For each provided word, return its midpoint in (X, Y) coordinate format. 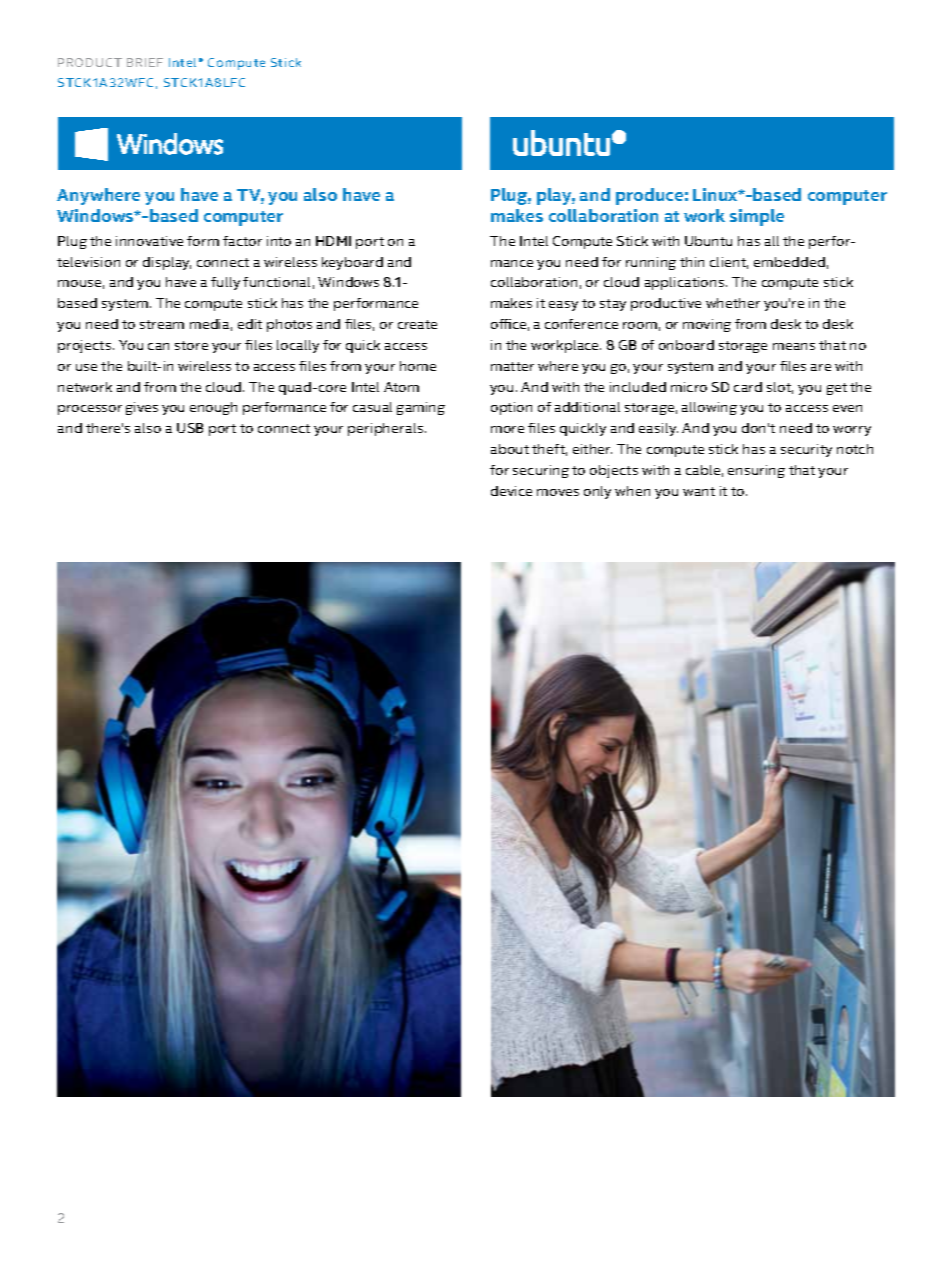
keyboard (352, 263)
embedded (789, 262)
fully (225, 283)
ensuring (756, 471)
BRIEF (145, 62)
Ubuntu (708, 241)
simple (757, 217)
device (511, 491)
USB (190, 428)
